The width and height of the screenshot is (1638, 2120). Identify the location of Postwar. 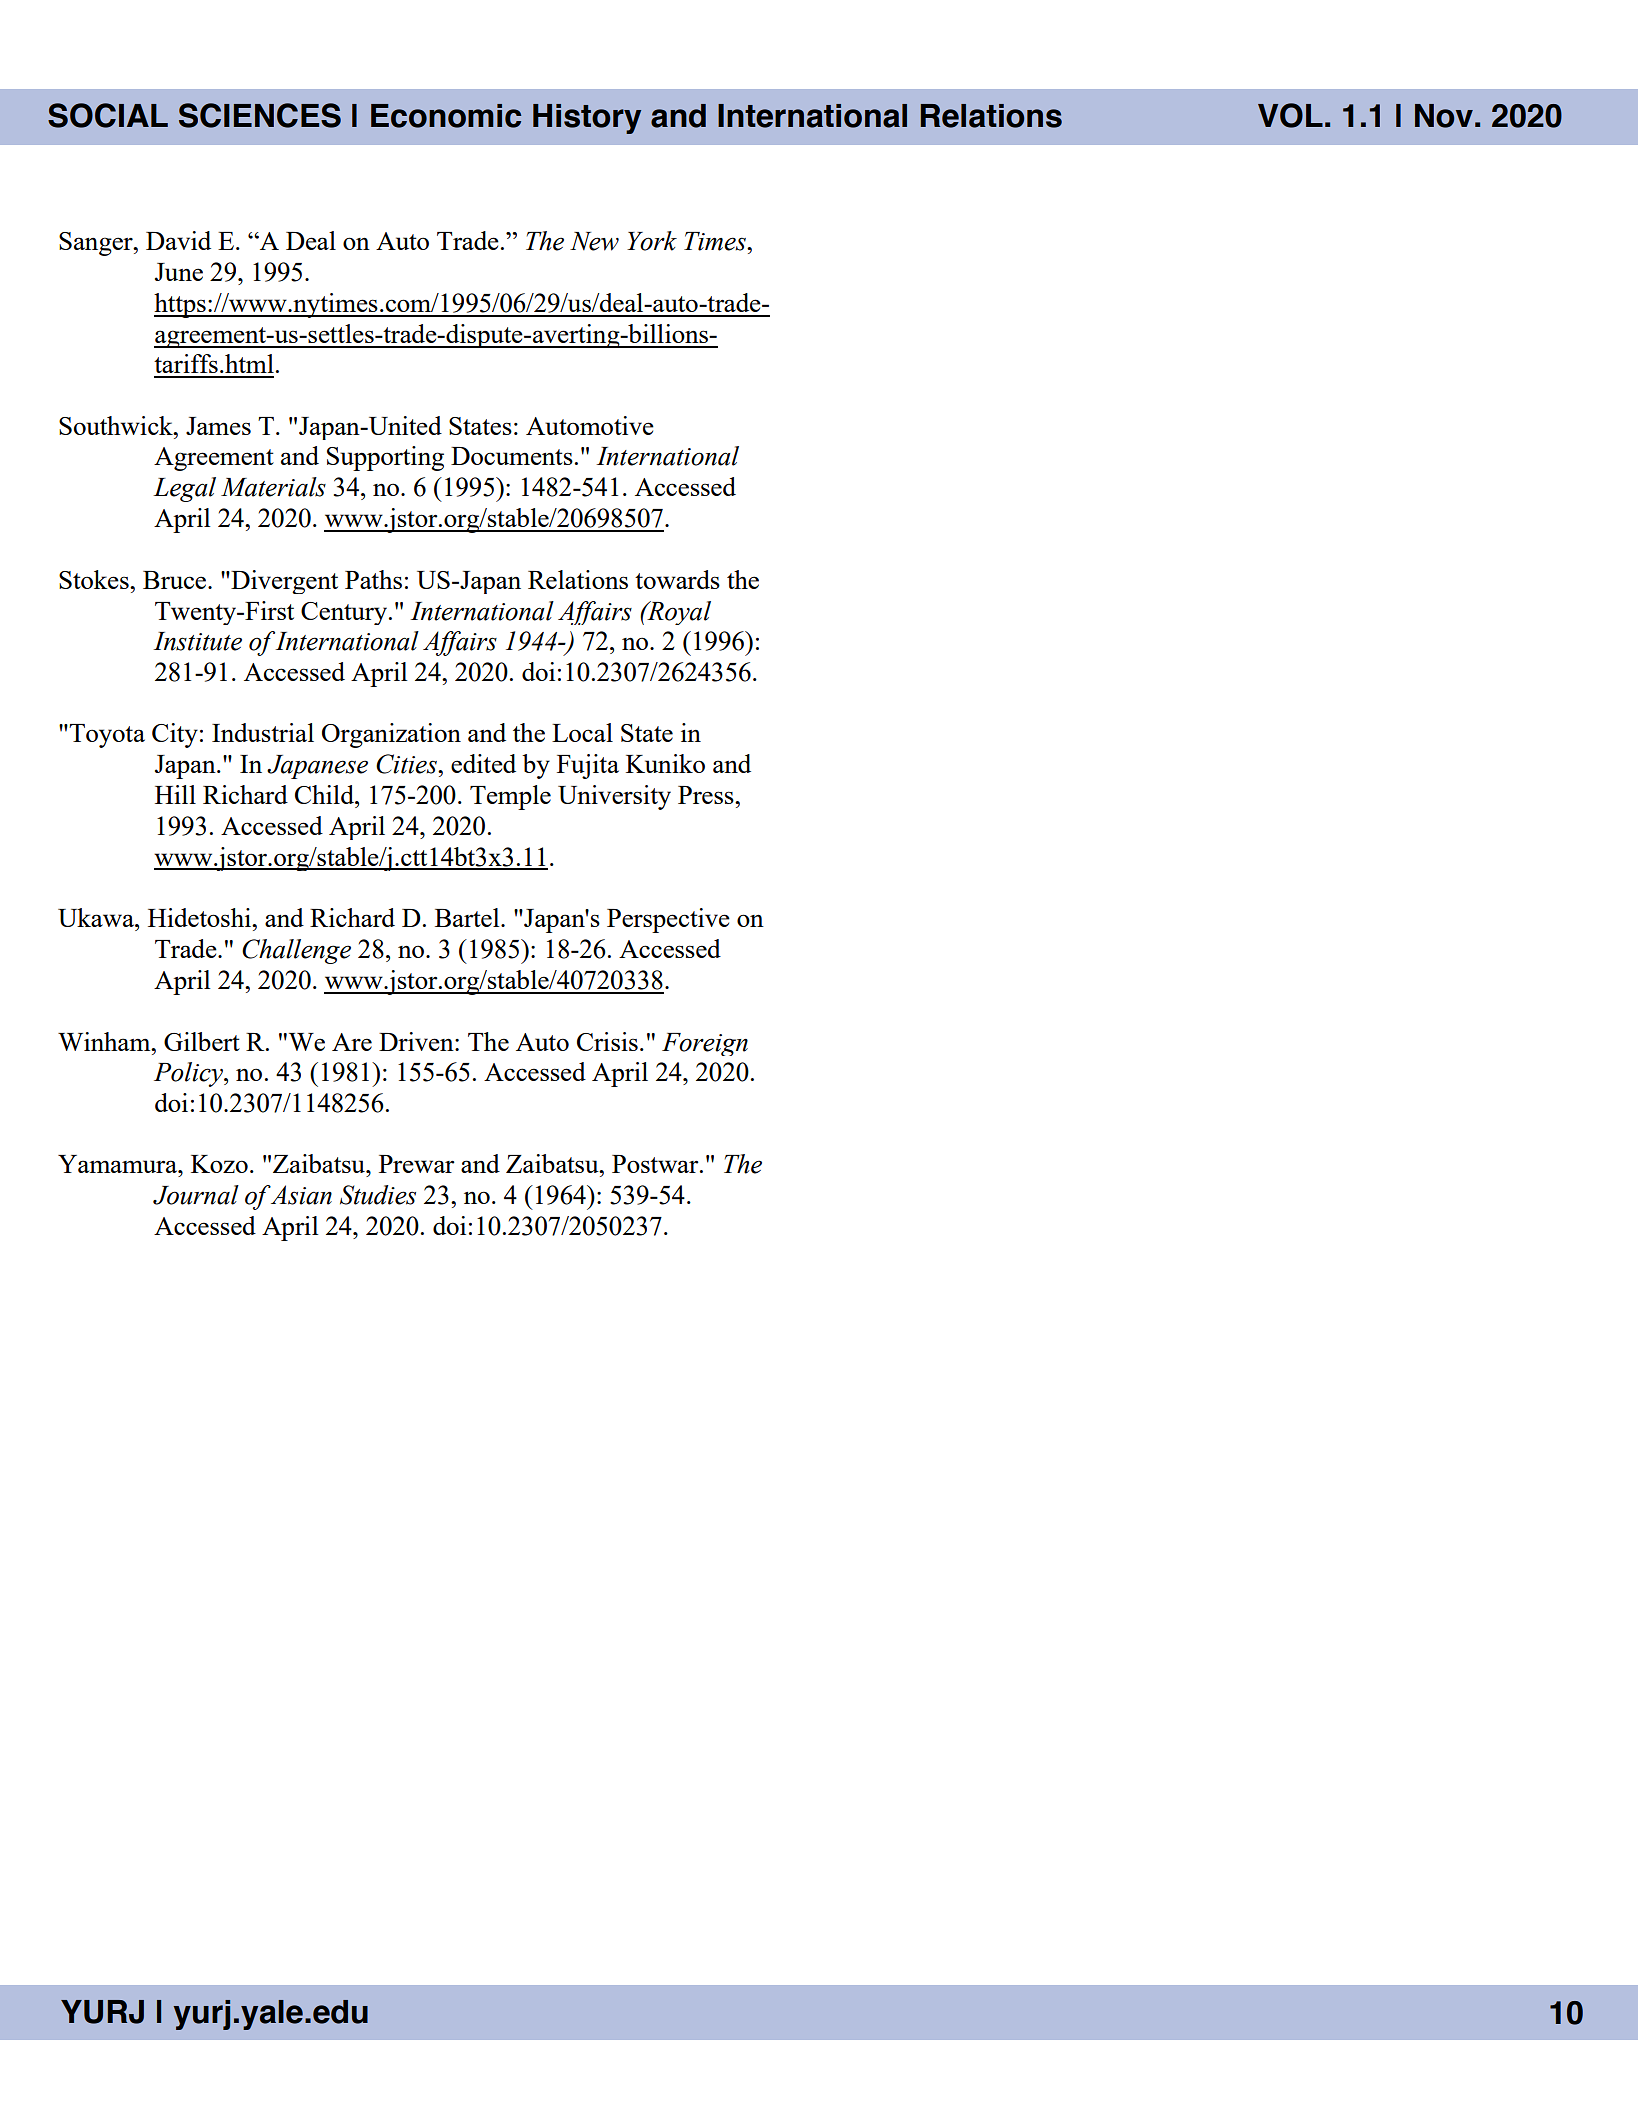
(656, 1164).
